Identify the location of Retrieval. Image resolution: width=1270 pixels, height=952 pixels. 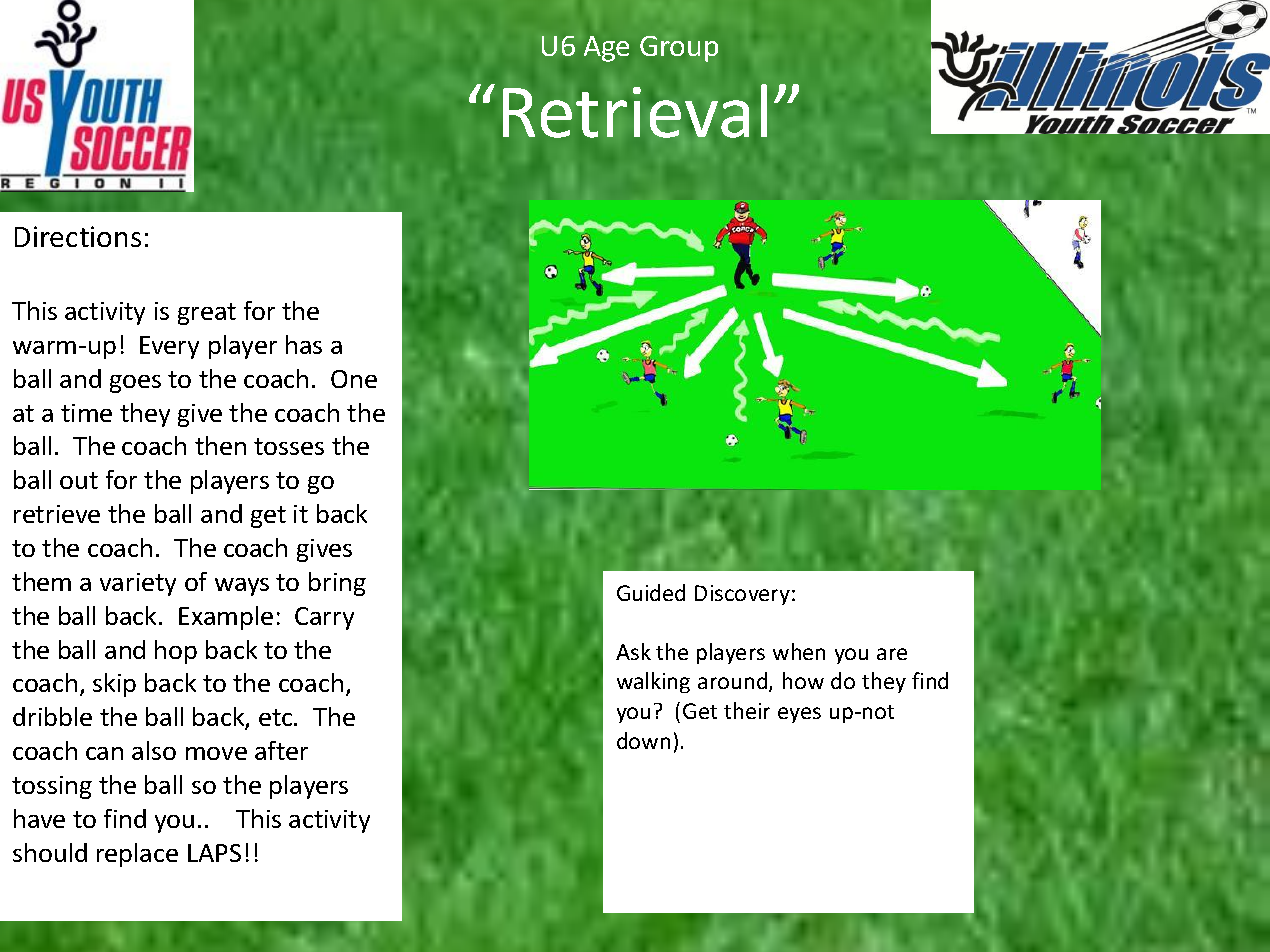
(635, 111).
